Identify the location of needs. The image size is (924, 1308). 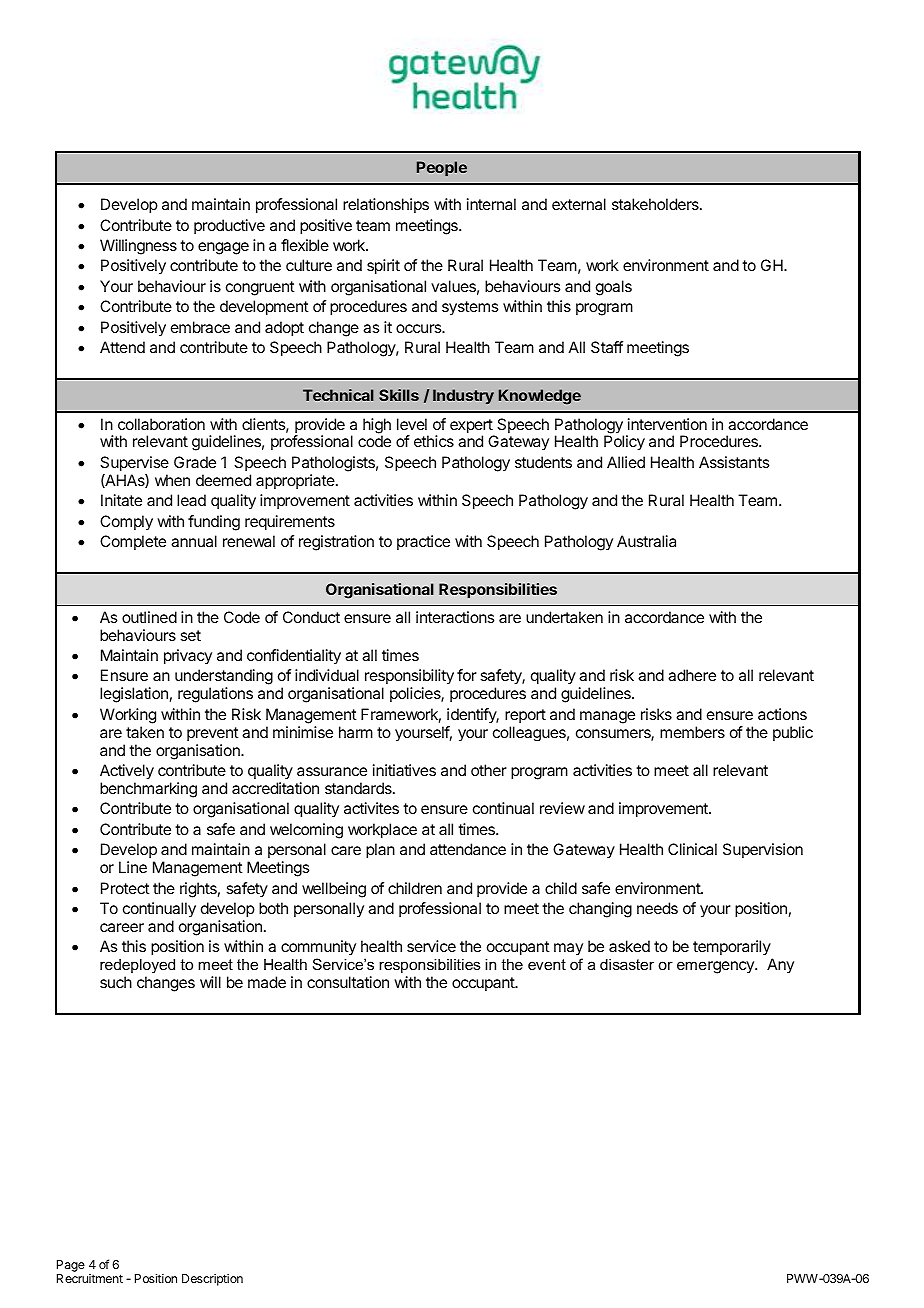
(657, 908).
